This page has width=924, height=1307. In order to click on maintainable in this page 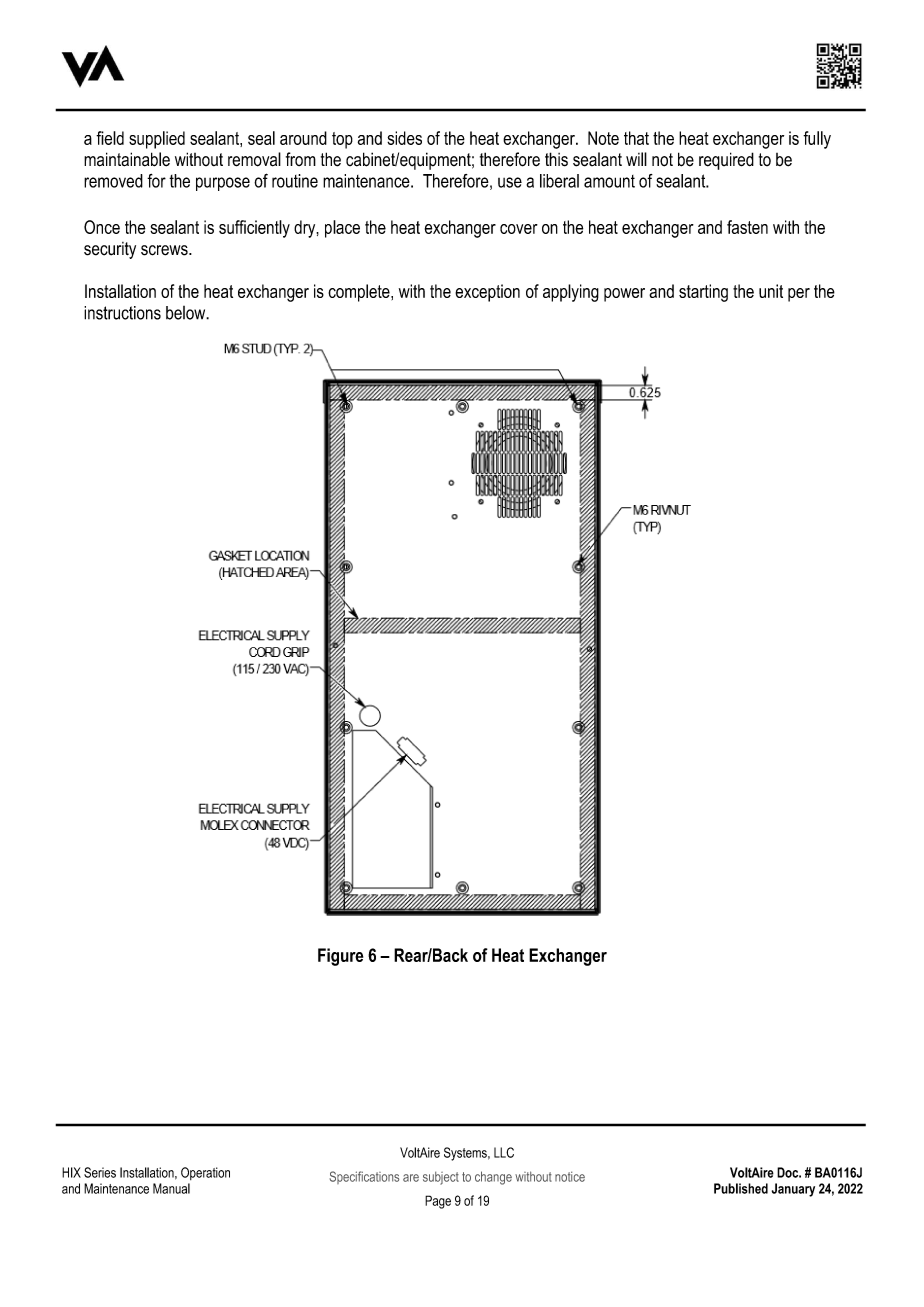, I will do `click(127, 159)`.
